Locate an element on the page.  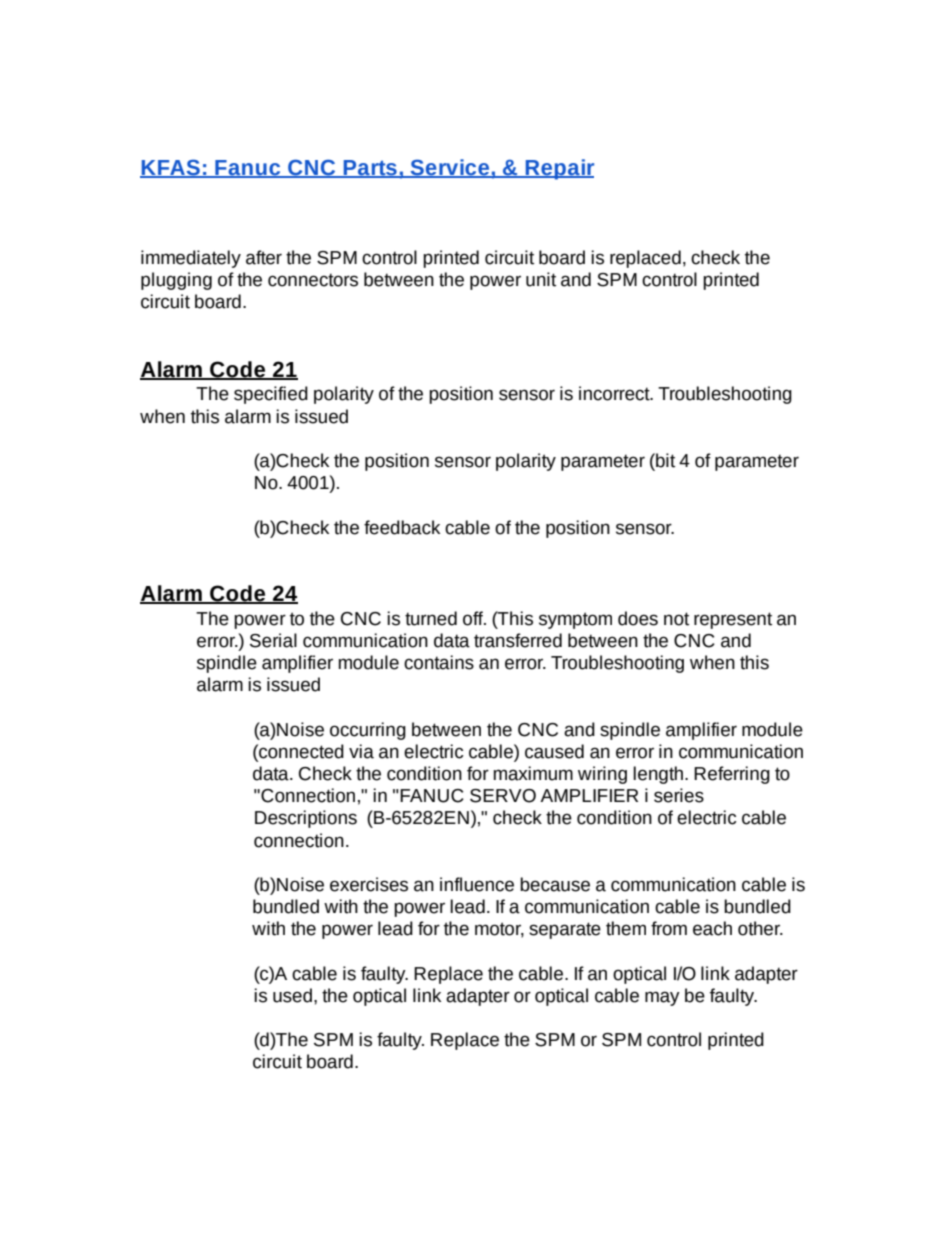
feedback is located at coordinates (402, 527).
